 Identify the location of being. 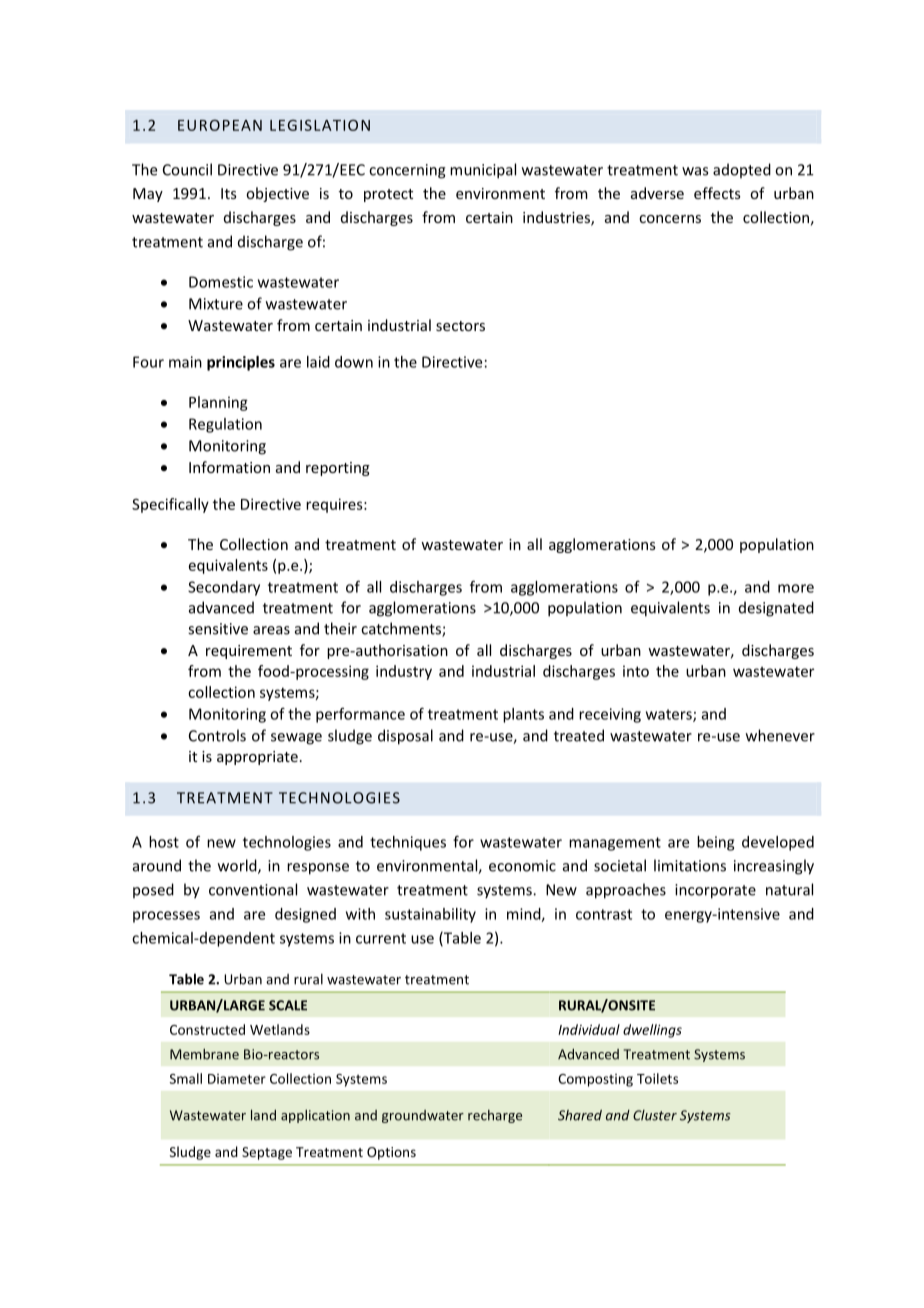
(715, 843).
